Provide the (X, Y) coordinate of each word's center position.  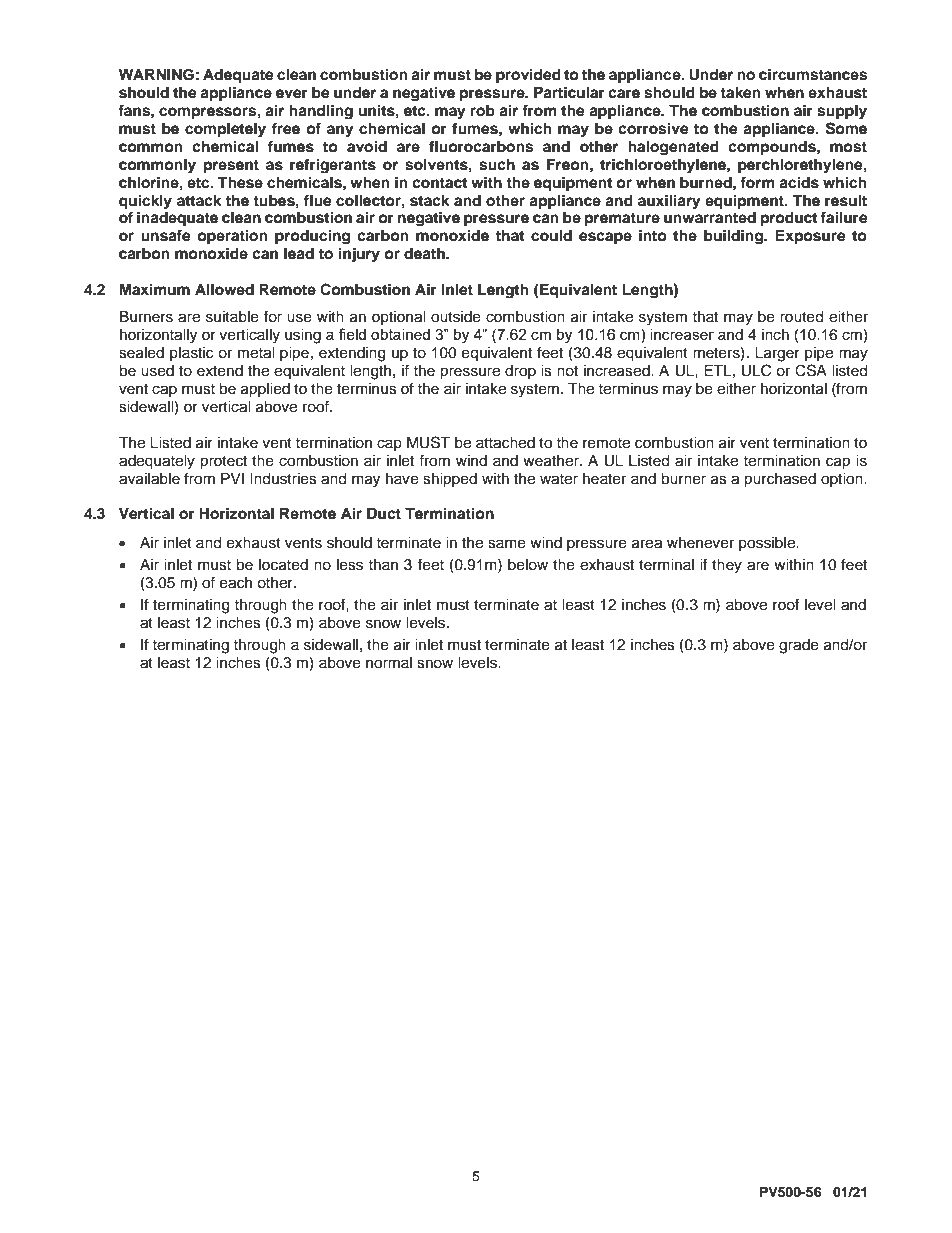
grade (799, 646)
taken (740, 93)
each (236, 583)
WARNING (156, 75)
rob (483, 111)
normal (389, 663)
